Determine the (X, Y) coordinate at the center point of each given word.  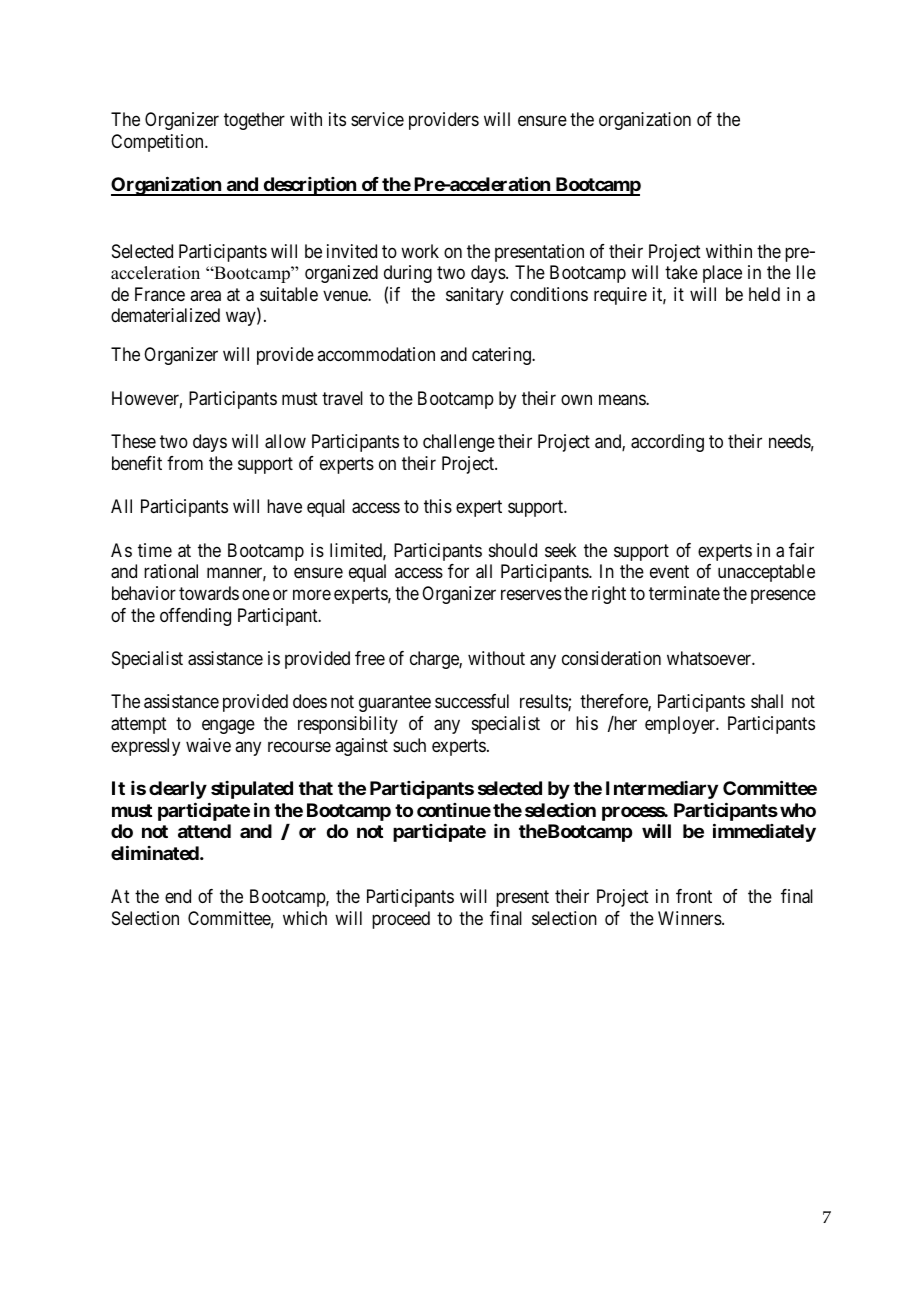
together (254, 121)
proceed (401, 920)
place (722, 274)
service (377, 119)
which (305, 918)
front (694, 896)
